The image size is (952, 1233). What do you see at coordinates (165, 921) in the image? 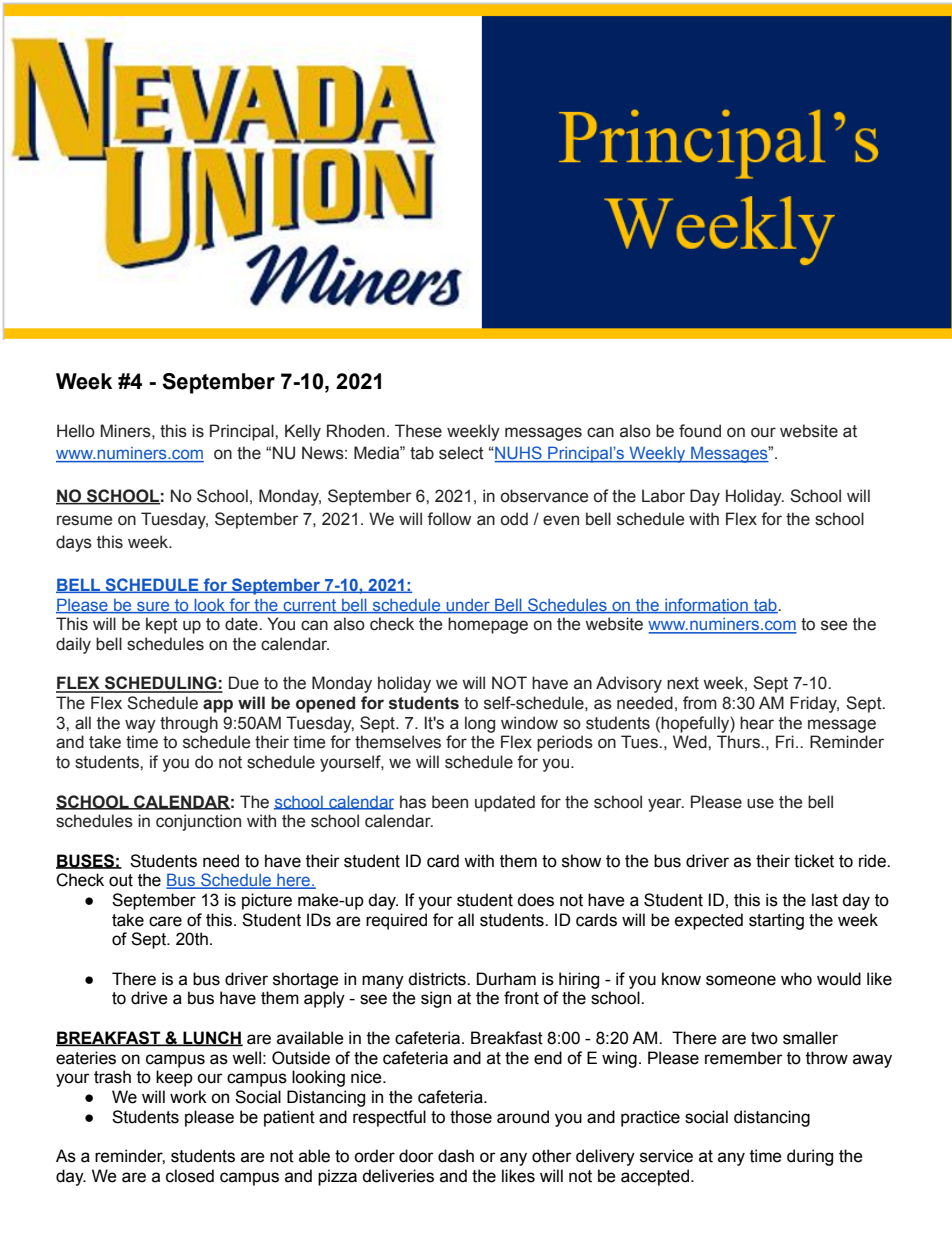
I see `care` at bounding box center [165, 921].
